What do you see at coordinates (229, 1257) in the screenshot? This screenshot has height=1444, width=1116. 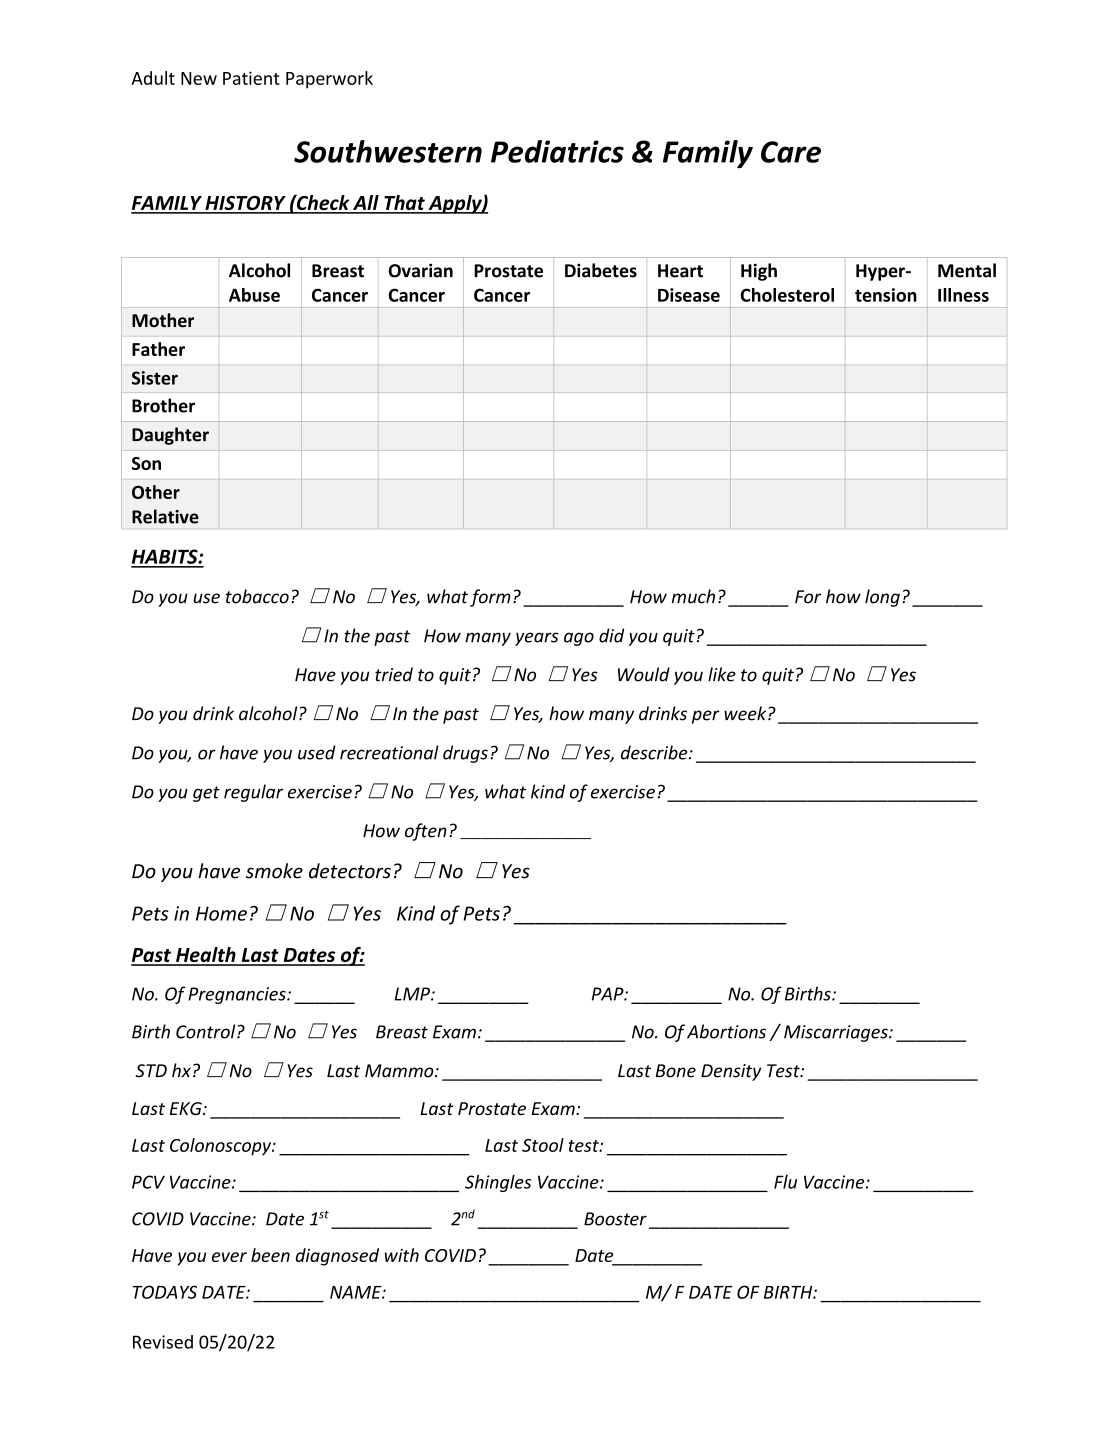 I see `ever` at bounding box center [229, 1257].
